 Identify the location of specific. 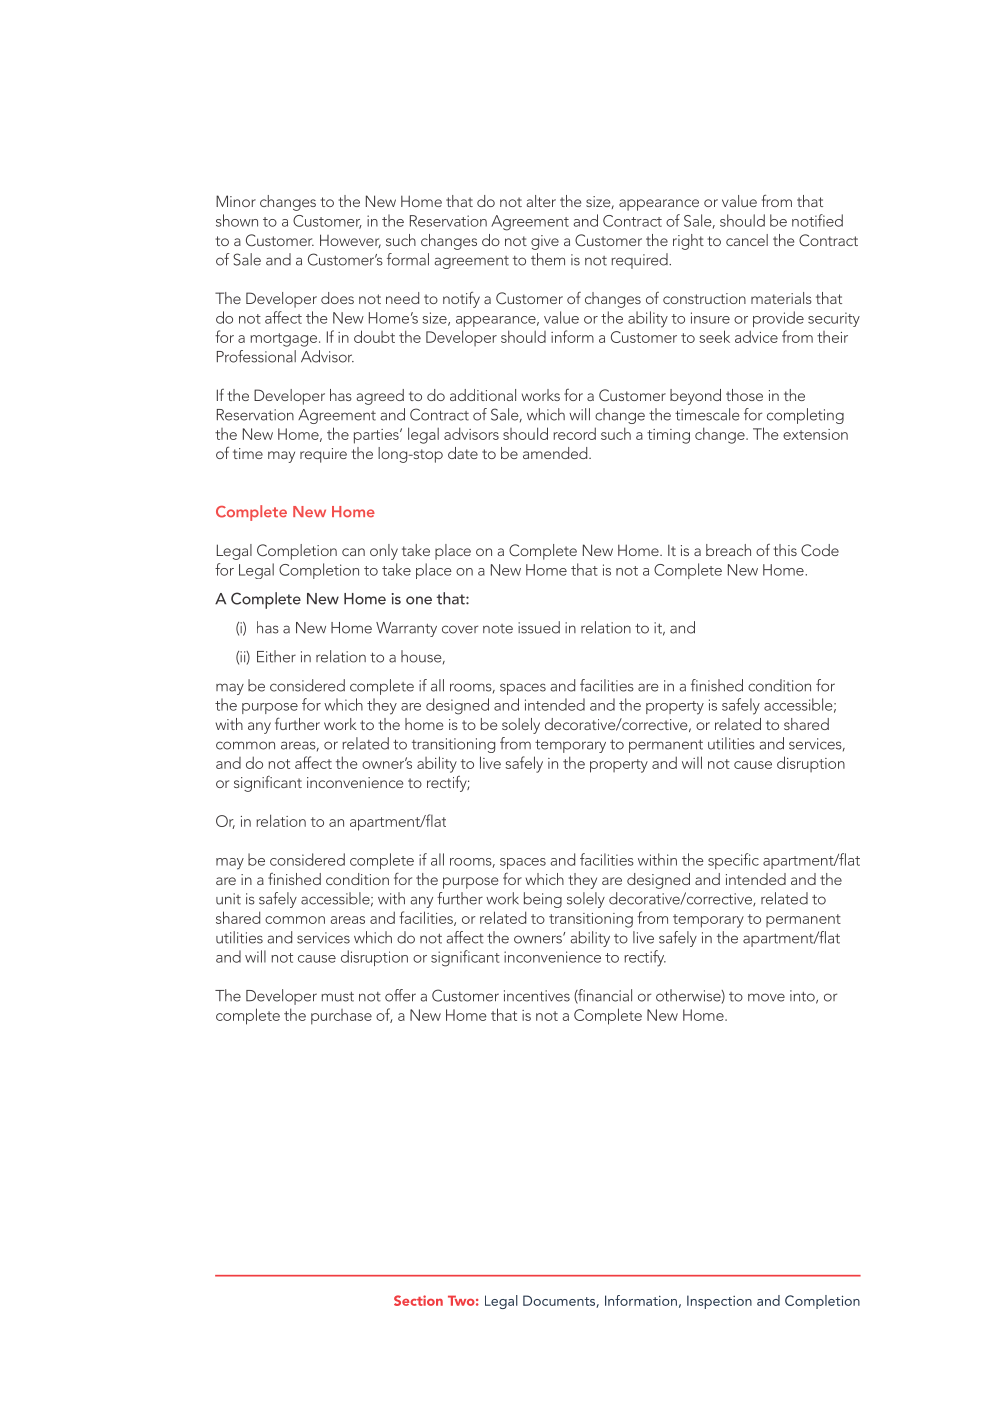
(733, 861).
